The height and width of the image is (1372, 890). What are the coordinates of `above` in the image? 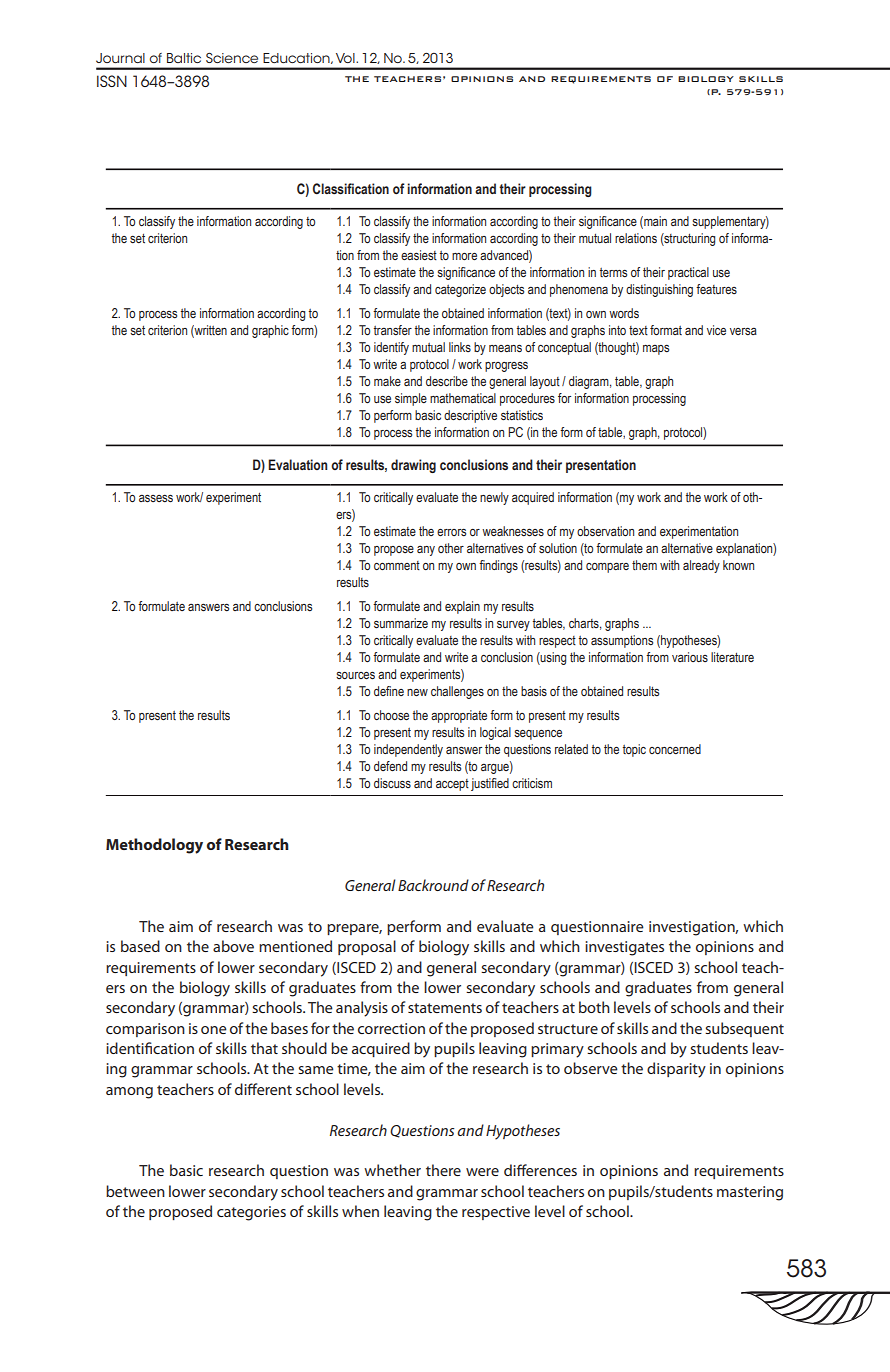 It's located at (233, 946).
